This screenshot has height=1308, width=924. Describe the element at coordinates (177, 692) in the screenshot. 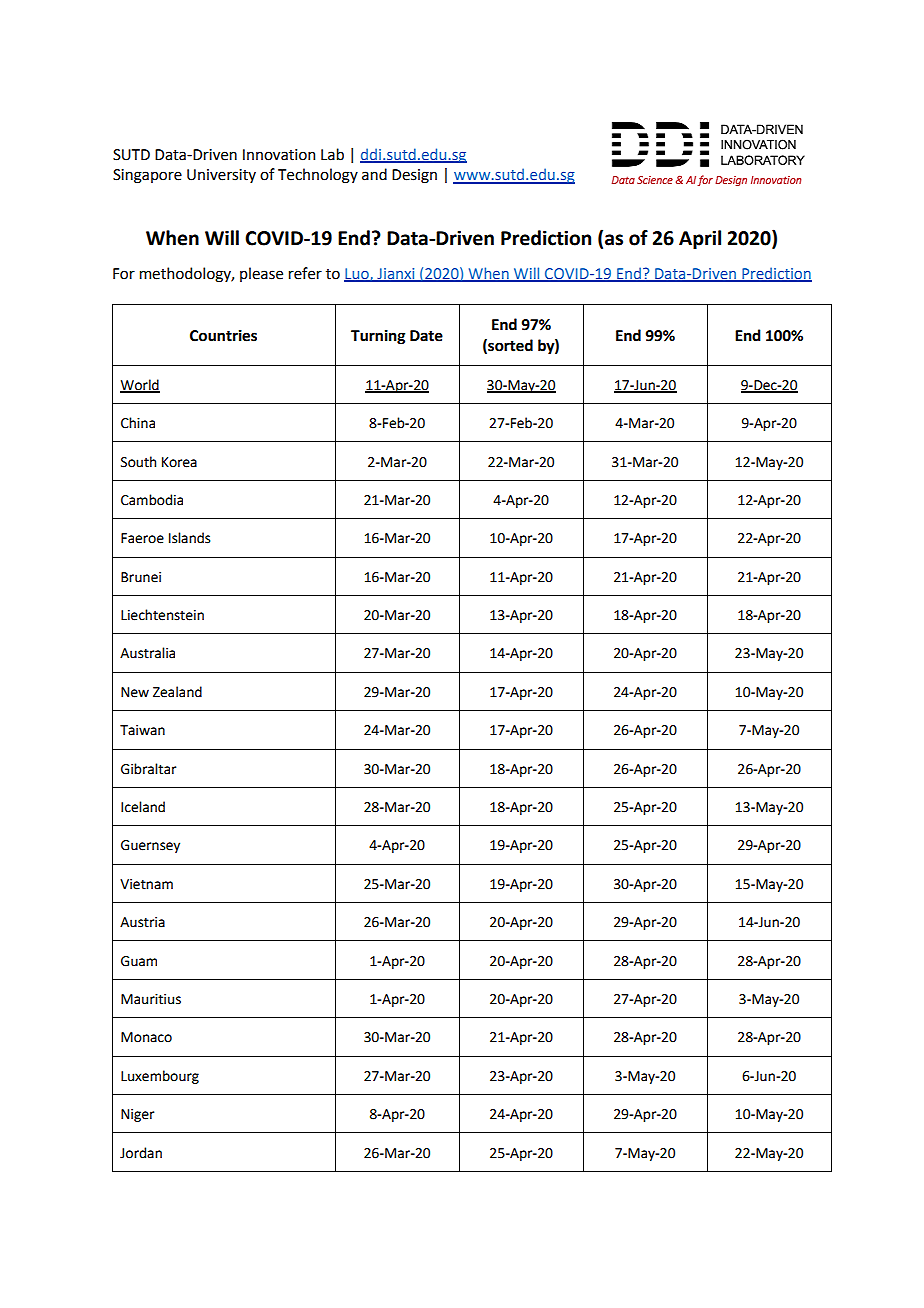

I see `Zealand` at that location.
